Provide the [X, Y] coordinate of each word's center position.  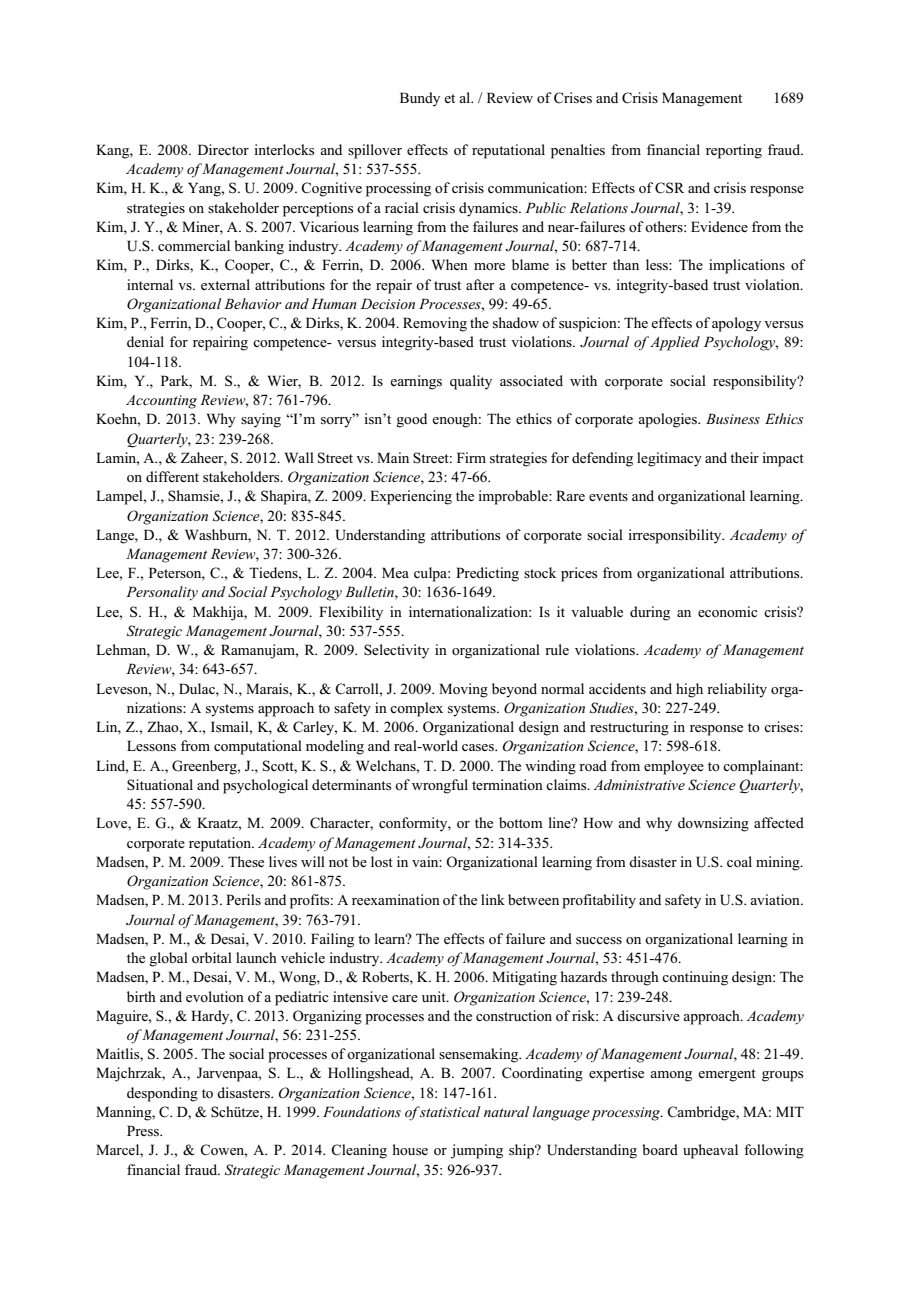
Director [223, 149]
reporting [734, 151]
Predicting [487, 574]
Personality [162, 593]
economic [727, 611]
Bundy [420, 99]
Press [144, 1131]
